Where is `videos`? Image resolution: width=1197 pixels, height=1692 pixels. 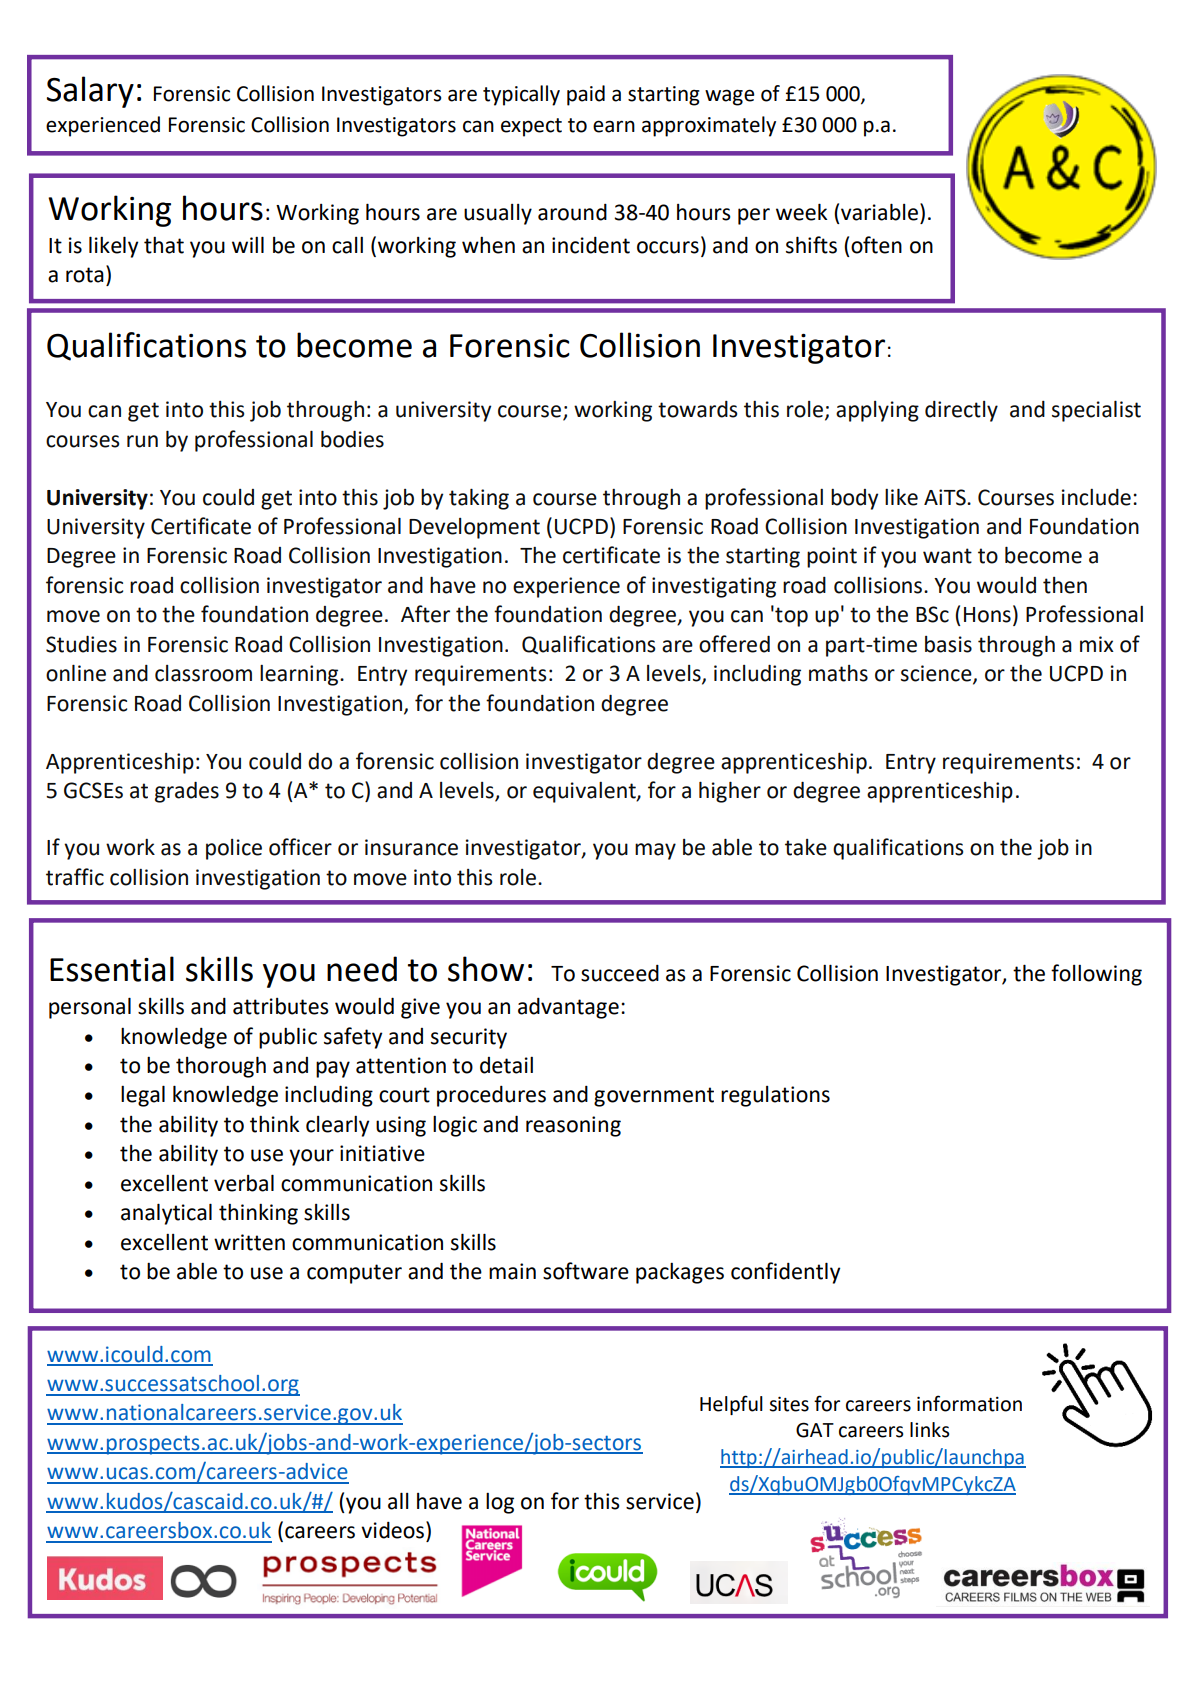
videos is located at coordinates (394, 1530).
